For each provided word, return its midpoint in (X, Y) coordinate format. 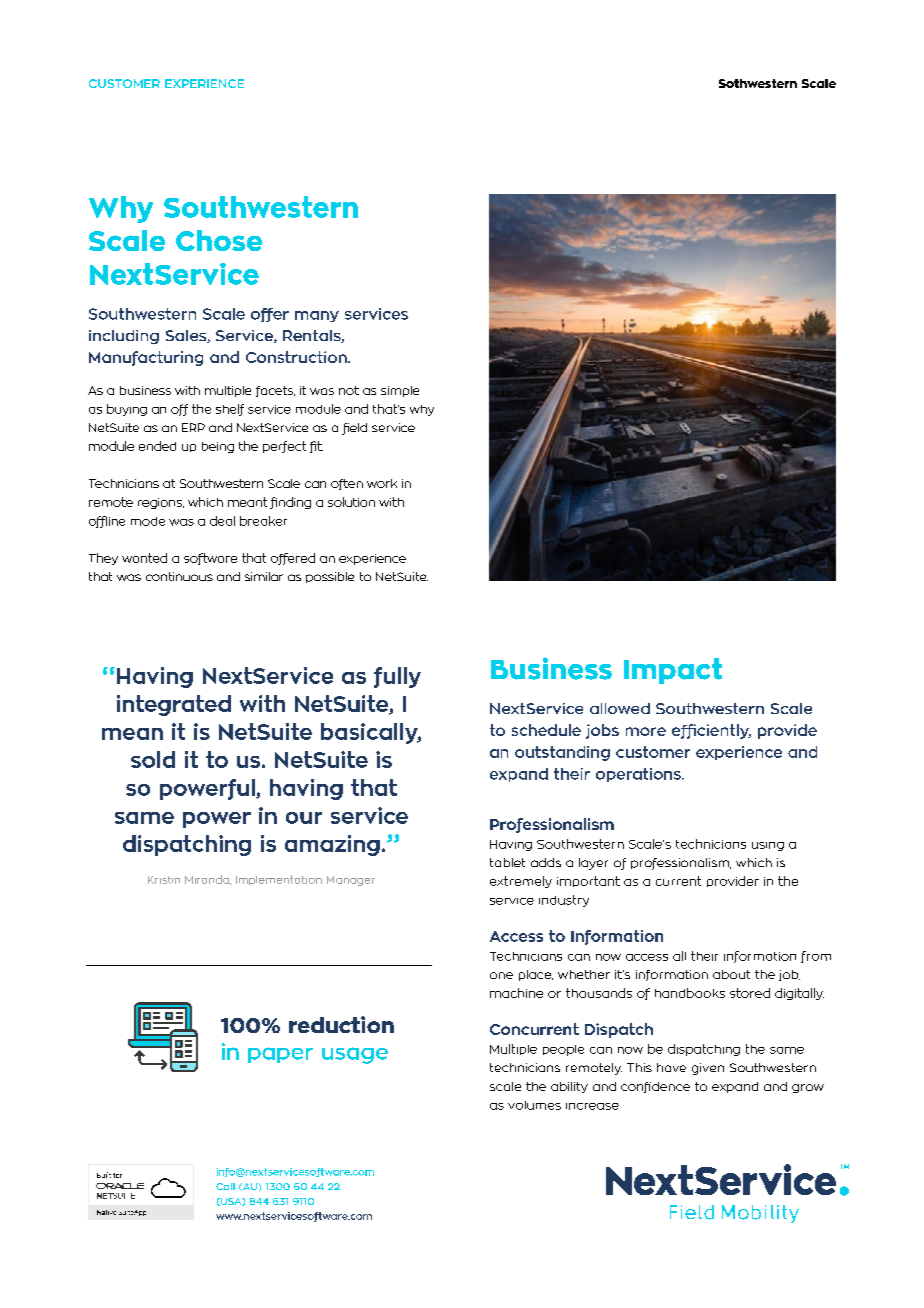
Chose (219, 240)
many (317, 316)
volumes (534, 1105)
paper (280, 1055)
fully (397, 677)
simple (400, 391)
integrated (174, 705)
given (708, 1069)
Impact (673, 671)
